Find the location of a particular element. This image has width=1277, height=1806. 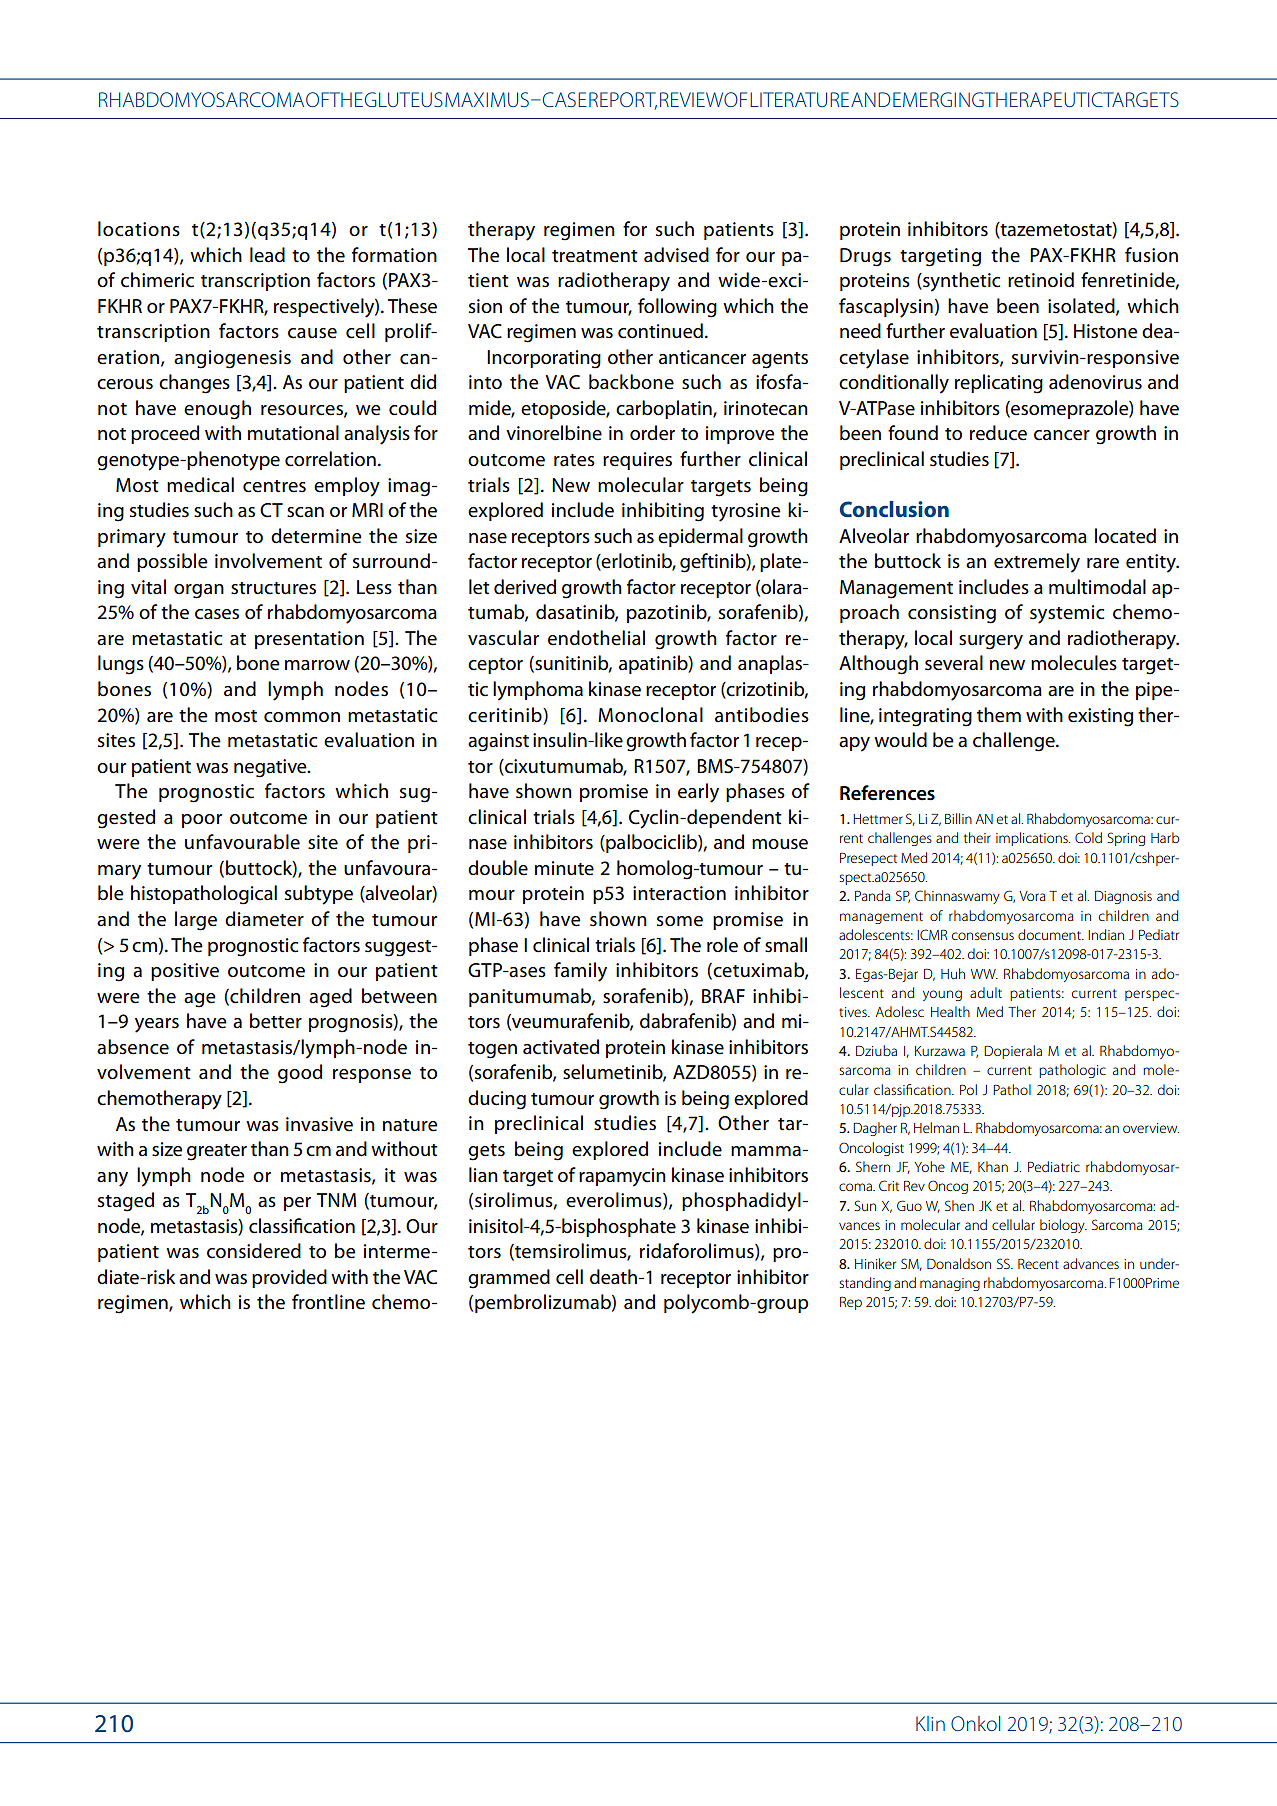

Gluteus is located at coordinates (404, 99).
